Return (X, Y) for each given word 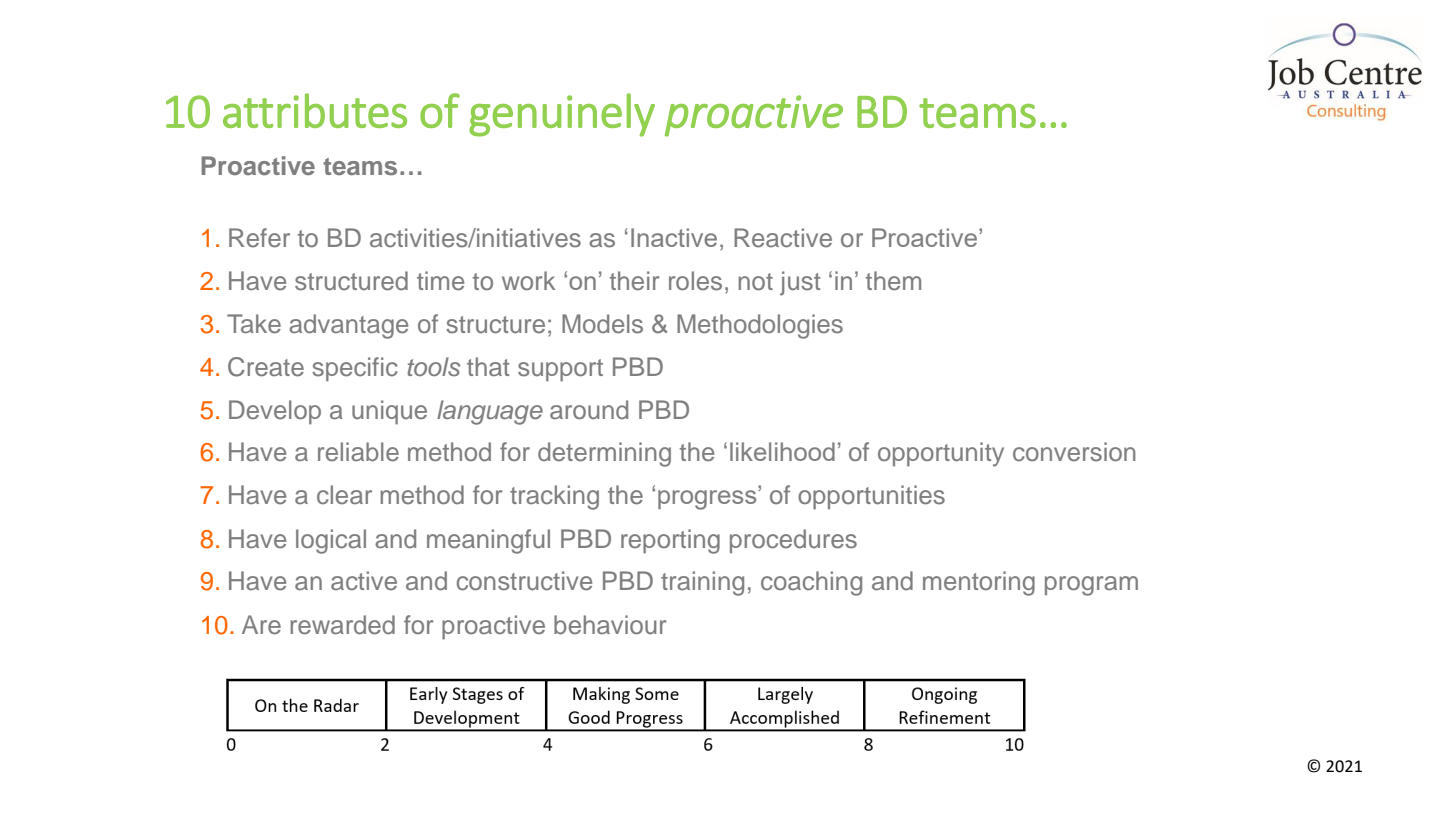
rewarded (342, 625)
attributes (315, 110)
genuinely (562, 115)
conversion (1074, 452)
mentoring (979, 583)
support (560, 370)
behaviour (610, 625)
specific (355, 369)
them (893, 281)
